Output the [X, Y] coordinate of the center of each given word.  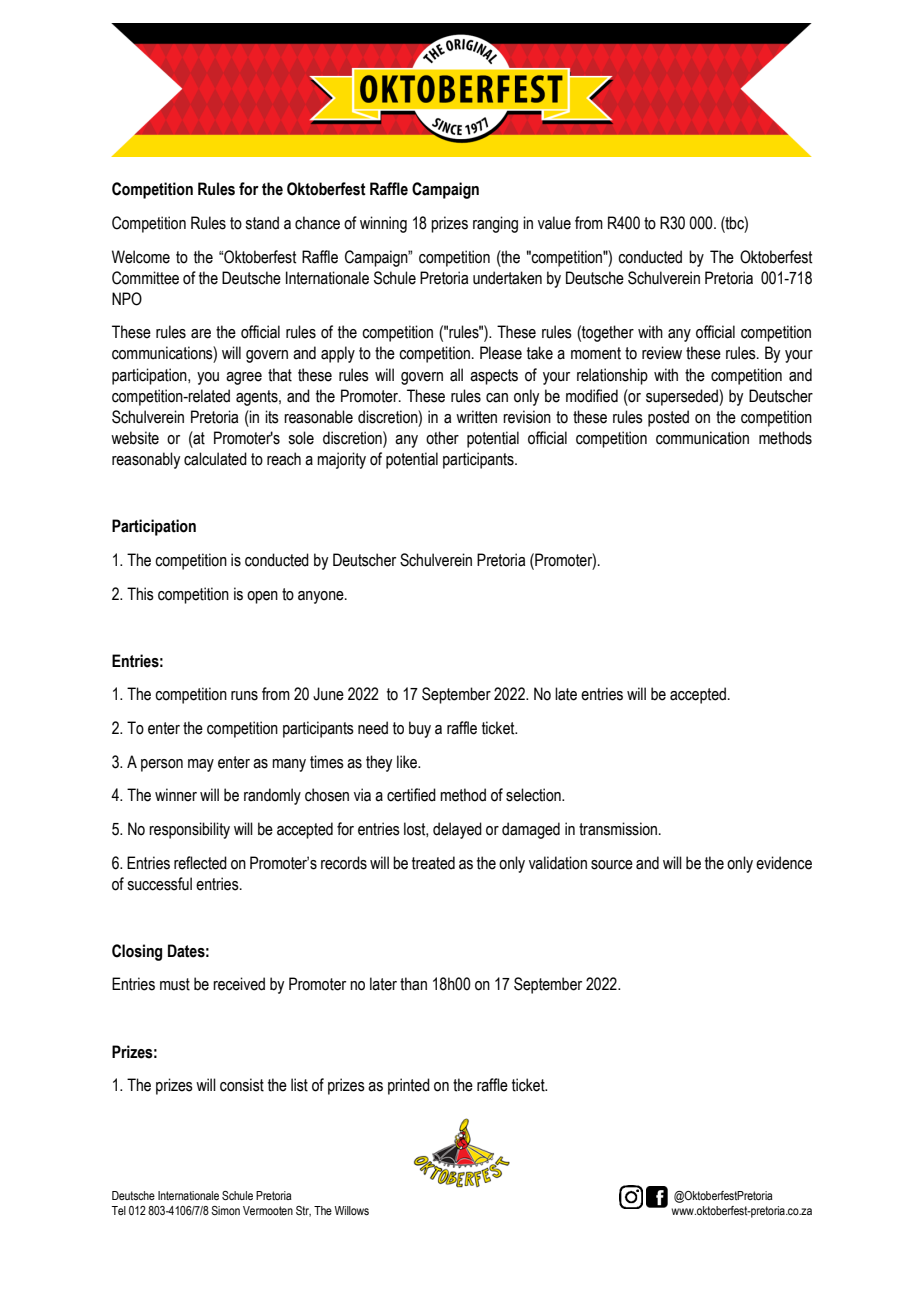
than [413, 984]
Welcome [141, 257]
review [662, 353]
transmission [618, 829]
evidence [784, 863]
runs [244, 696]
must [175, 984]
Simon [225, 1210]
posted [668, 418]
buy [420, 729]
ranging [495, 224]
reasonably [146, 460]
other [442, 438]
